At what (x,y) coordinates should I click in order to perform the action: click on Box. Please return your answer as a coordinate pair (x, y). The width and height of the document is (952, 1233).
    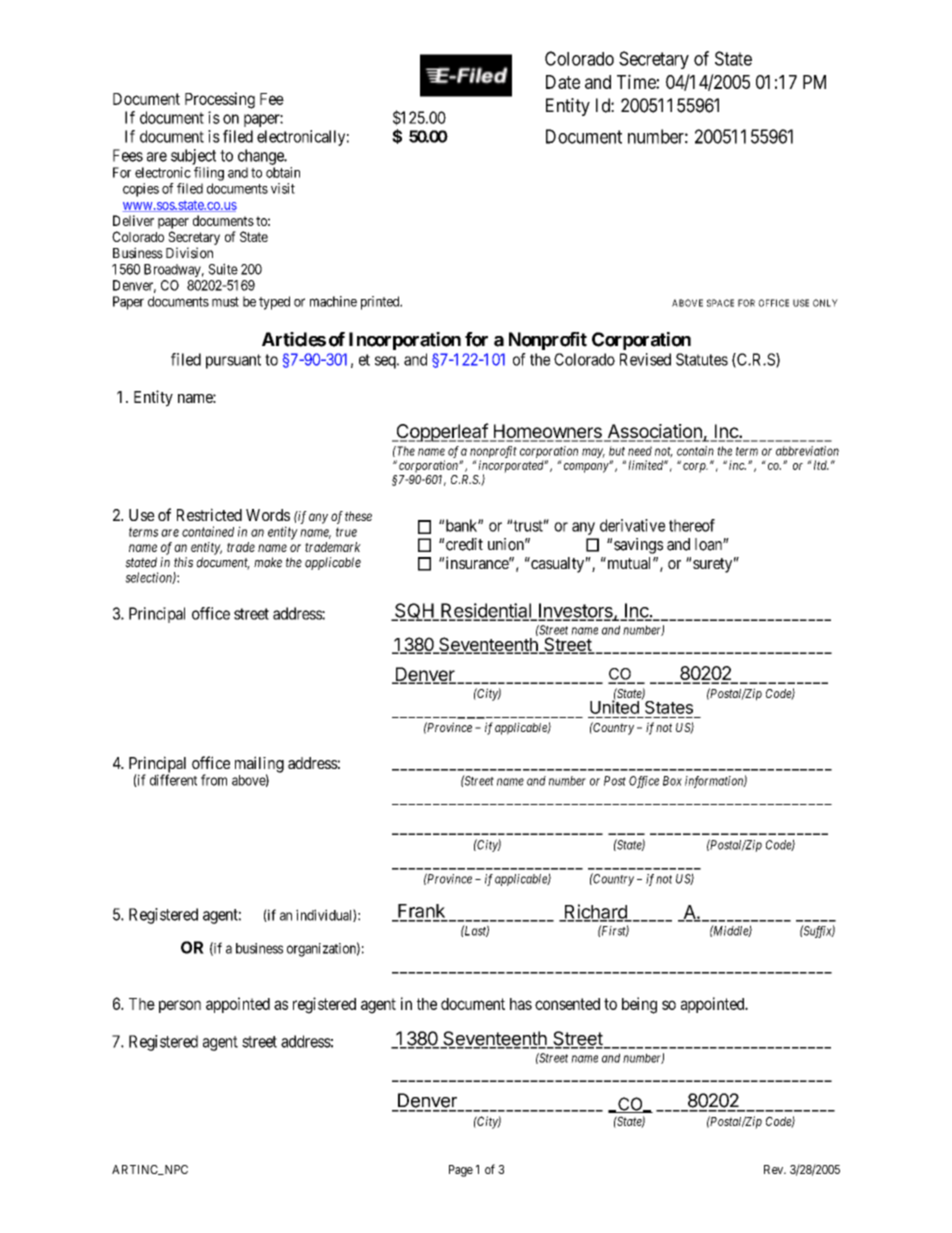
    Looking at the image, I should click on (672, 781).
